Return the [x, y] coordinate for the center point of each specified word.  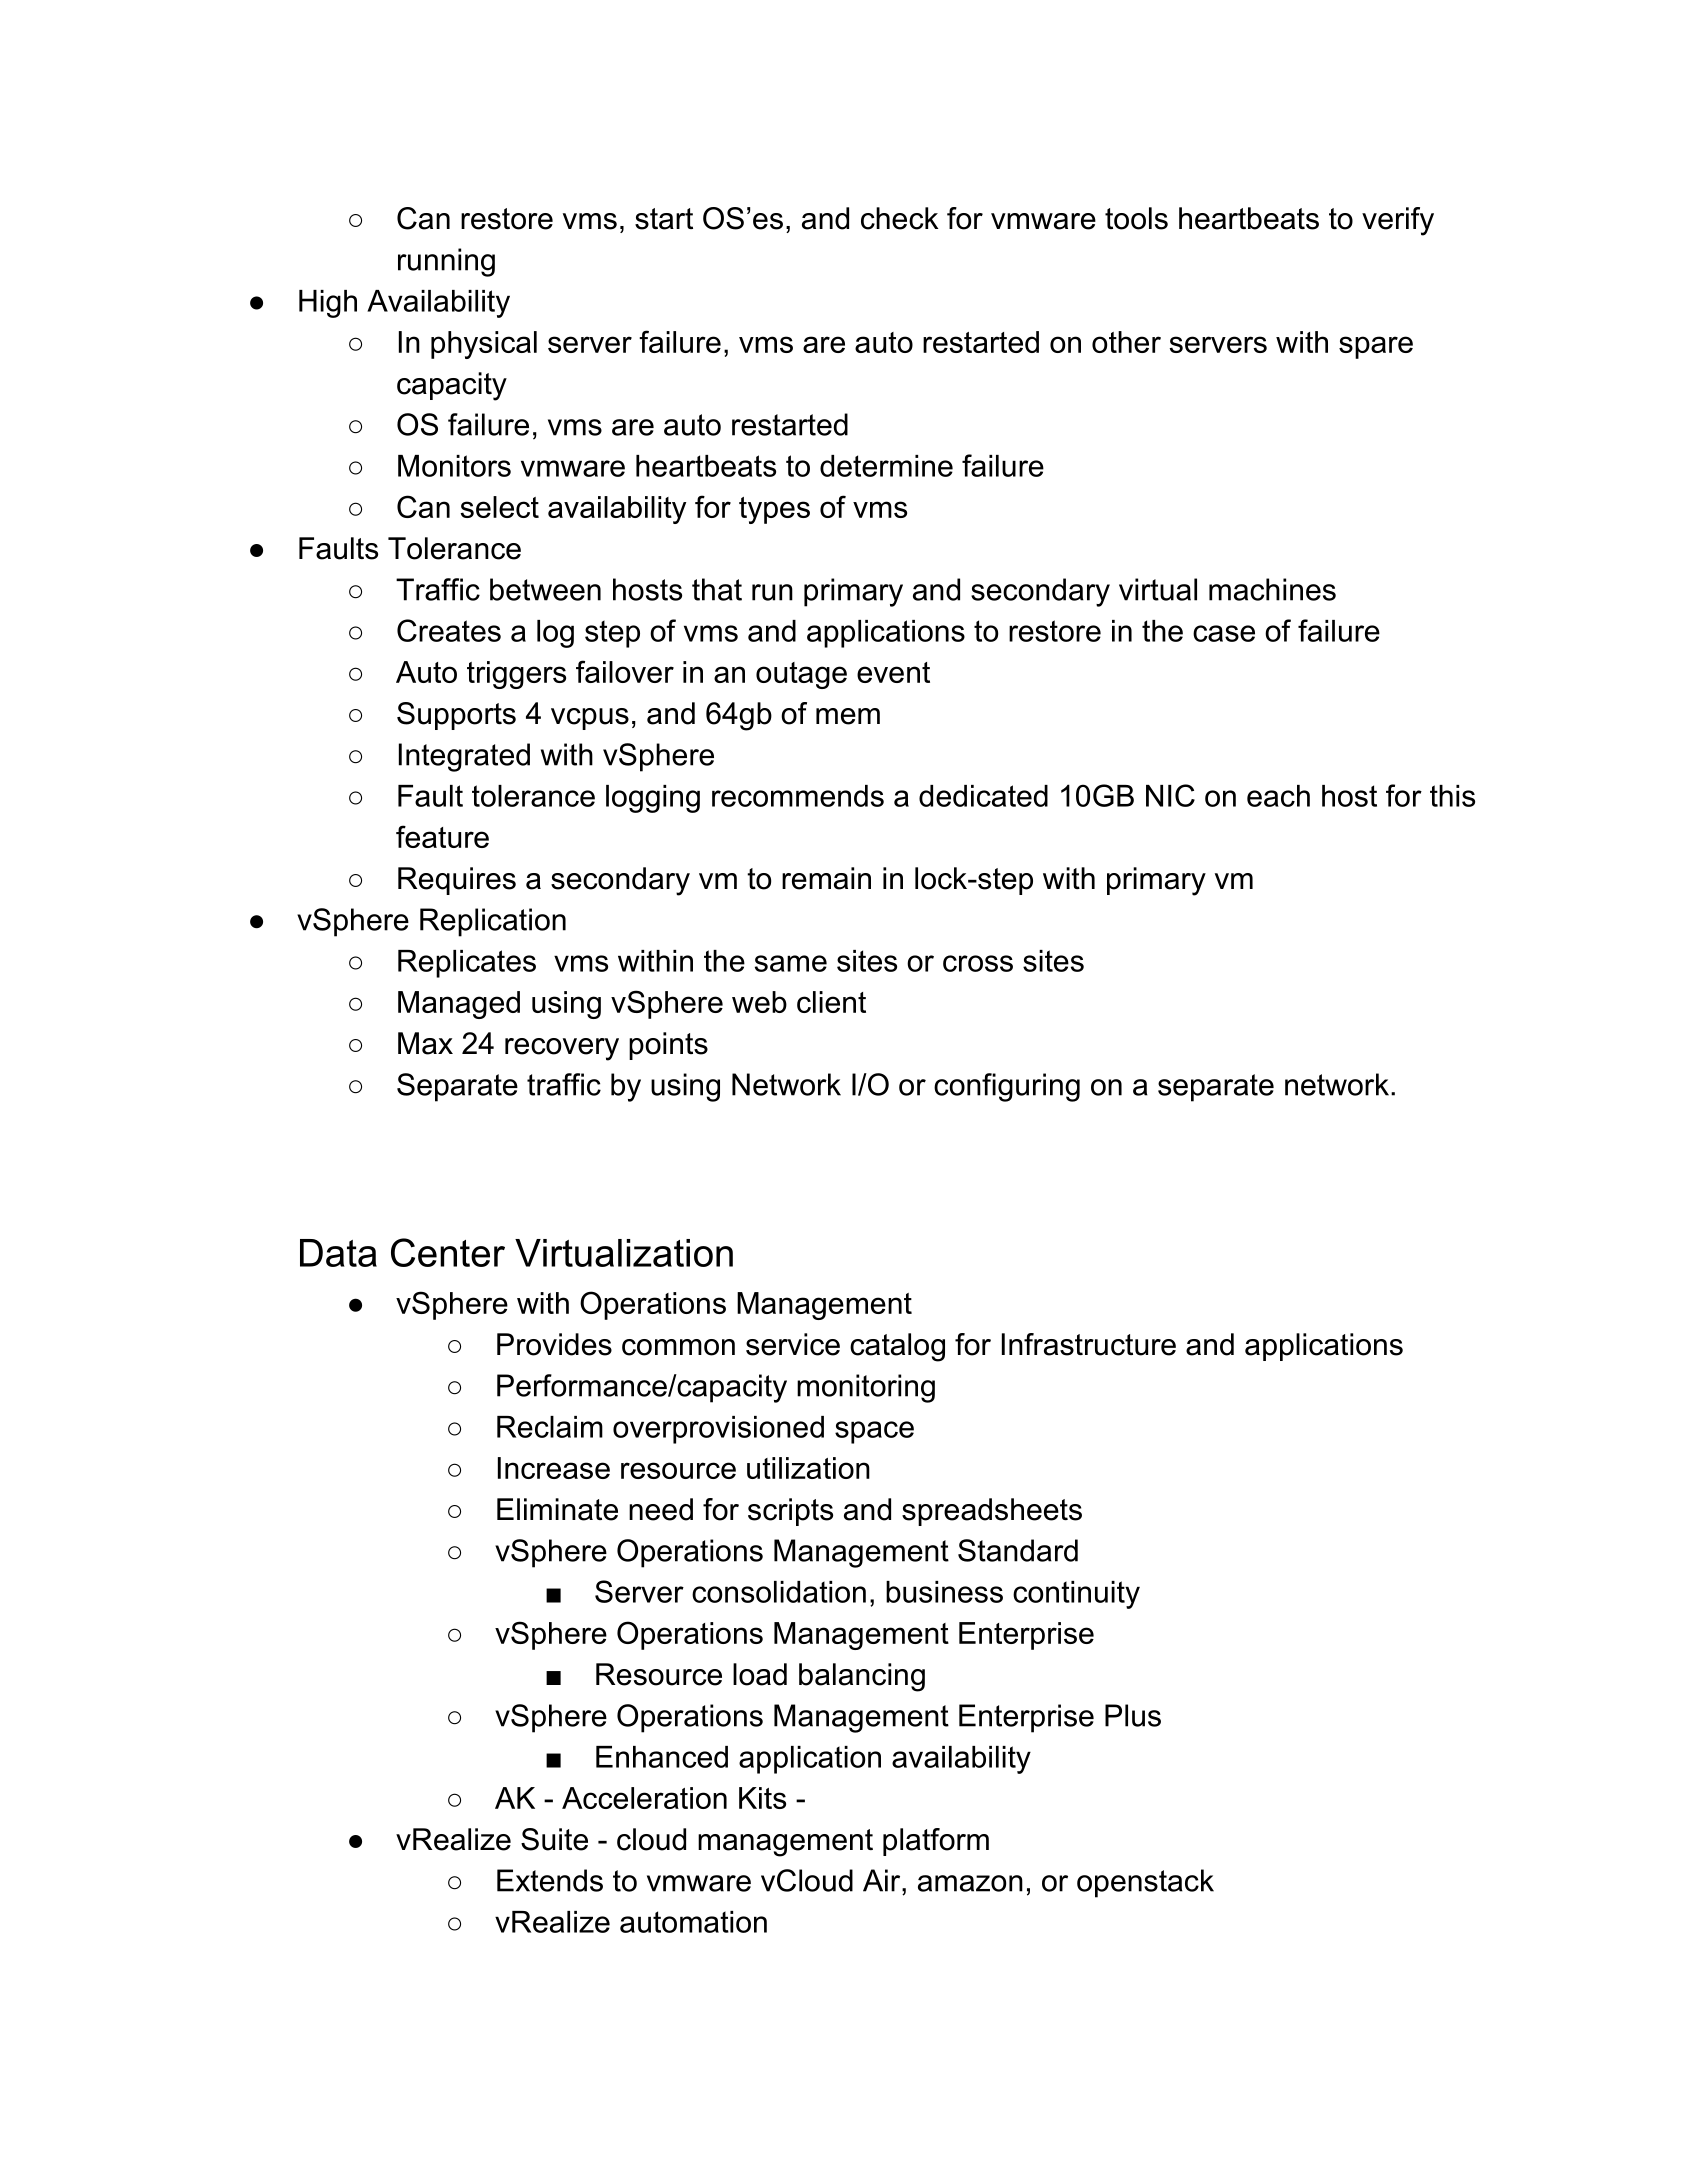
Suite [554, 1839]
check [899, 218]
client [831, 1002]
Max [425, 1043]
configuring [1007, 1087]
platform [936, 1842]
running [446, 262]
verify [1398, 221]
